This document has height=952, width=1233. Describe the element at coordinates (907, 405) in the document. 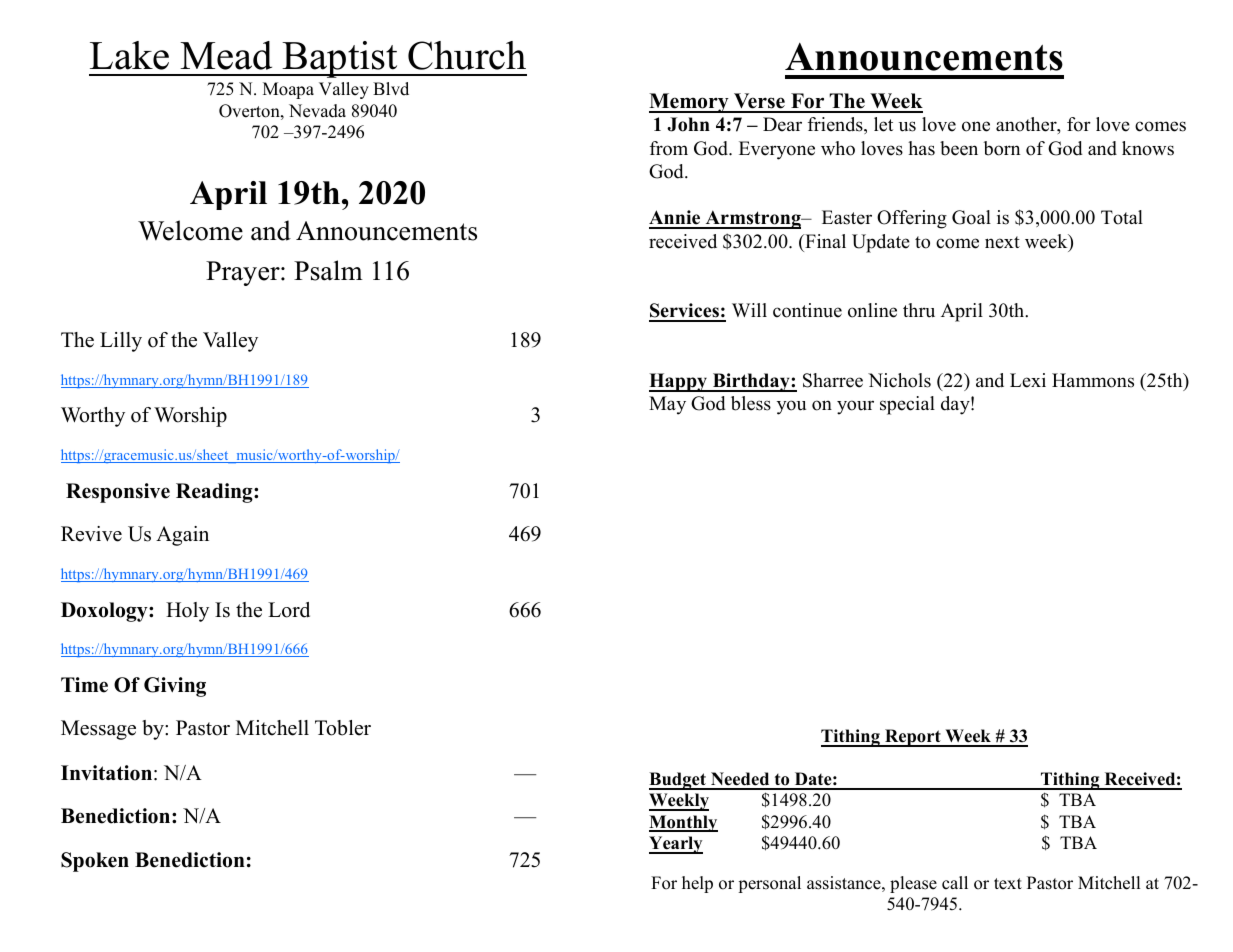

I see `special` at that location.
